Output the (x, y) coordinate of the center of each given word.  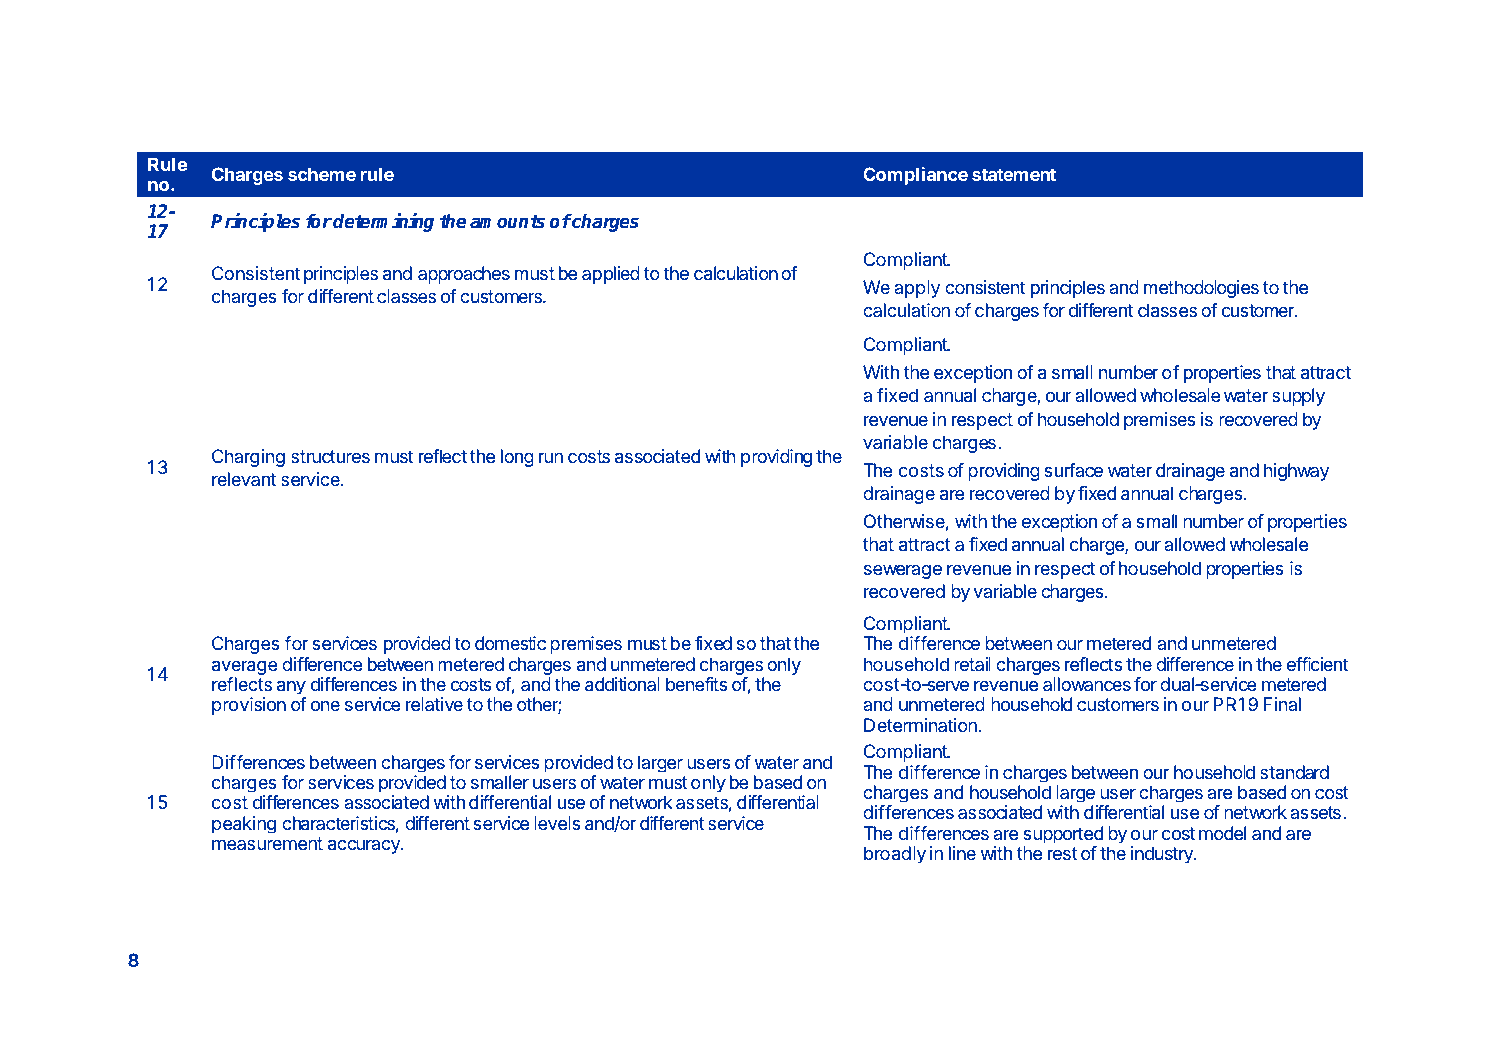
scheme (322, 174)
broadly (895, 854)
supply (1298, 397)
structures (330, 456)
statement (1014, 174)
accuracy (365, 847)
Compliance (915, 176)
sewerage (903, 572)
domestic (510, 643)
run (551, 458)
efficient (1317, 664)
